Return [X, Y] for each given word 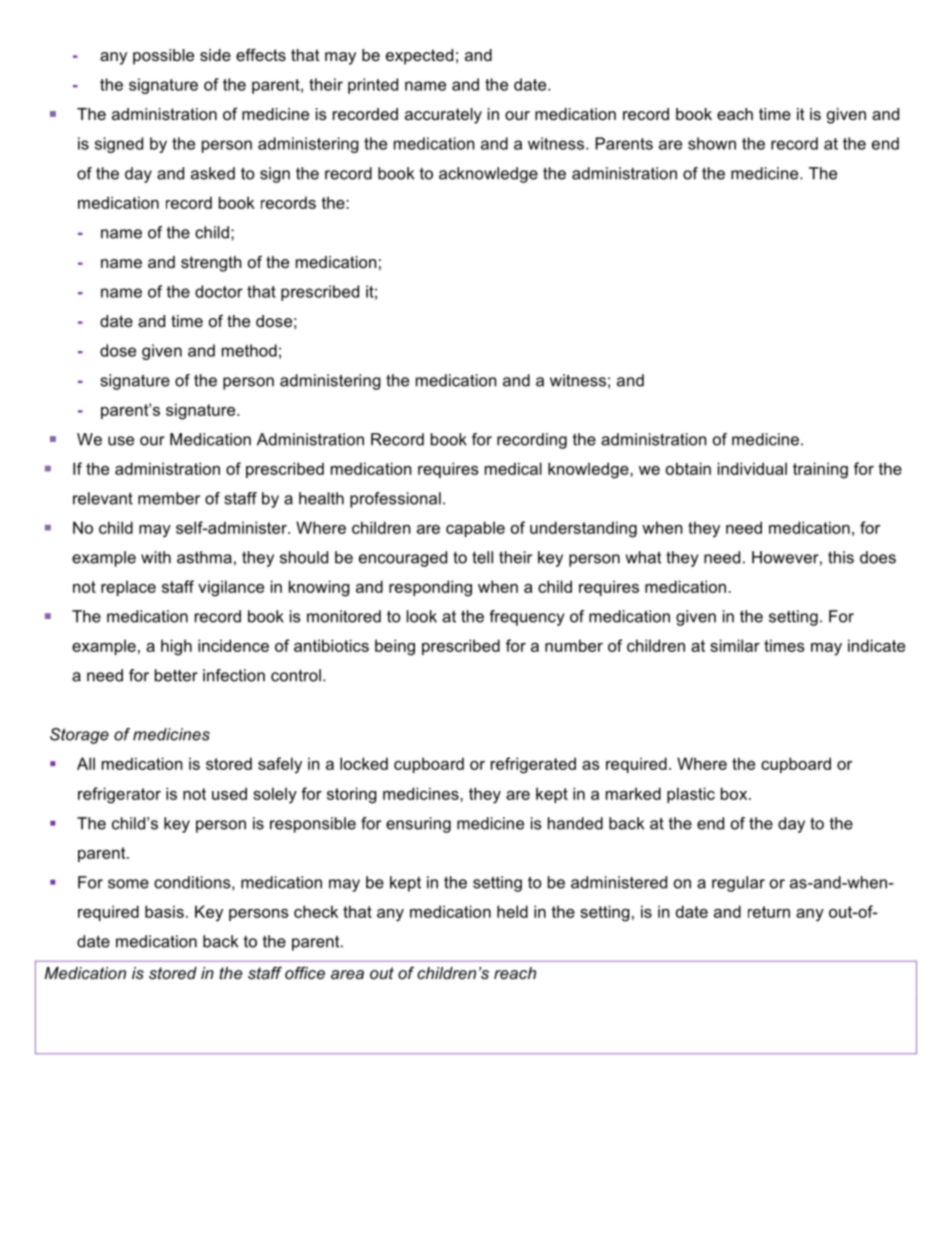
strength [211, 264]
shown [712, 143]
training [820, 470]
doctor [219, 291]
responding [430, 588]
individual [752, 468]
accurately [443, 116]
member [169, 498]
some [128, 884]
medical [513, 468]
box [735, 793]
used [229, 793]
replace [128, 588]
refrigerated [533, 765]
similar [735, 645]
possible [163, 57]
